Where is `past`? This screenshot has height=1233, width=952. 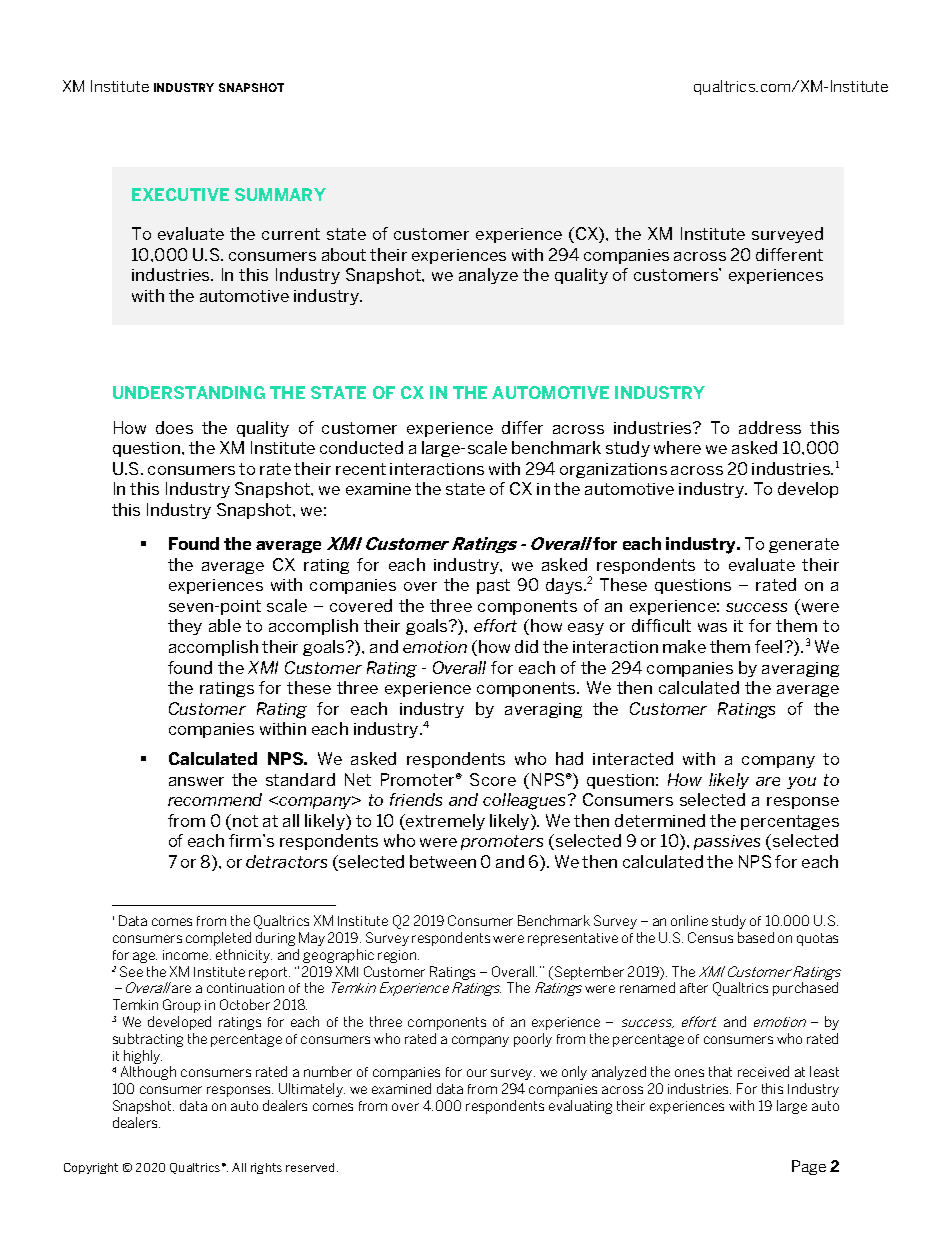 past is located at coordinates (493, 586).
